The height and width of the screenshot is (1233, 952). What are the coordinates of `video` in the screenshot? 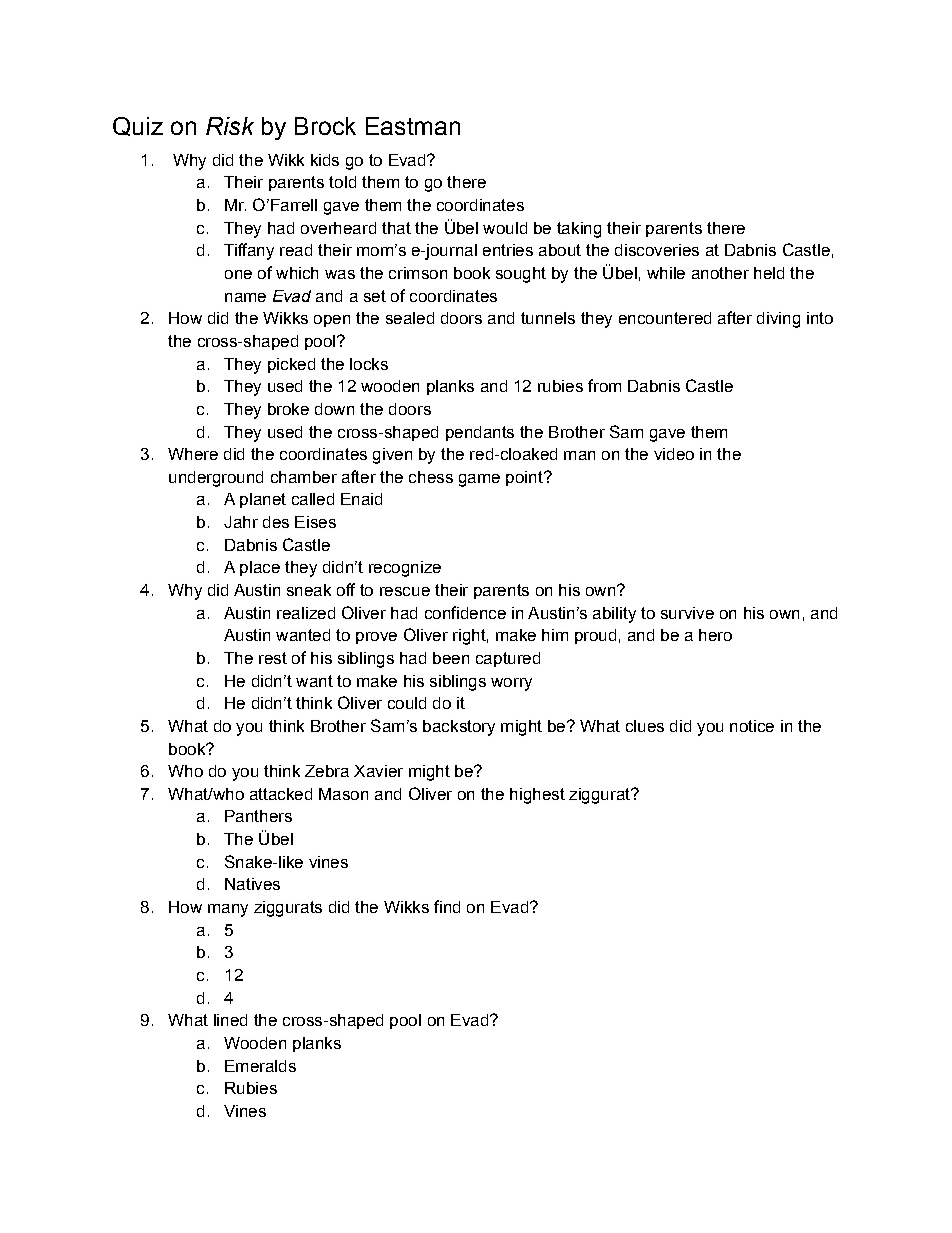 It's located at (674, 454).
